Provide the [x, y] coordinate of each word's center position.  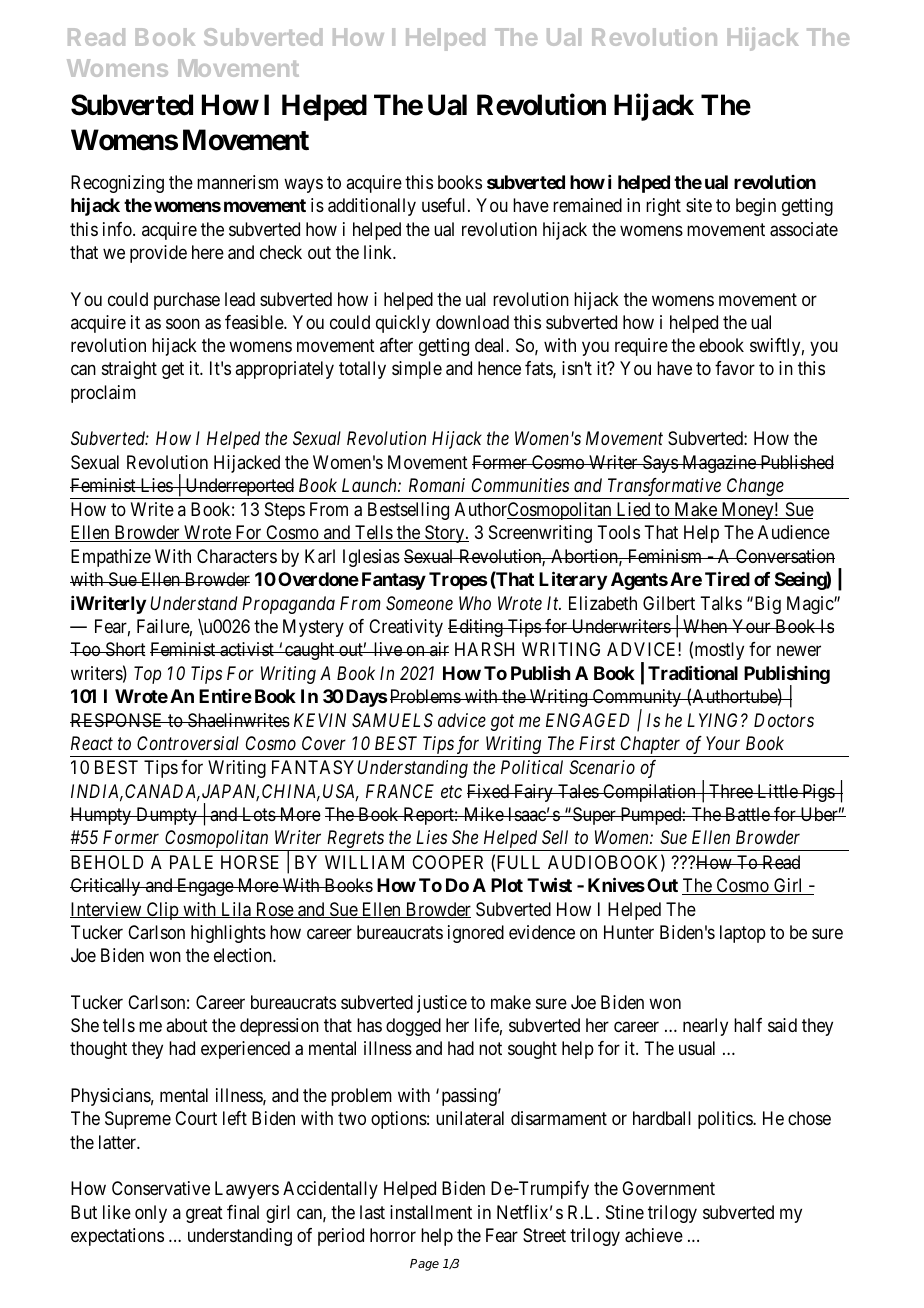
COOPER [447, 862]
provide [158, 254]
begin [756, 207]
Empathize [111, 558]
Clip [162, 911]
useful [445, 205]
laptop [743, 934]
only [151, 1214]
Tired [727, 579]
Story [445, 534]
